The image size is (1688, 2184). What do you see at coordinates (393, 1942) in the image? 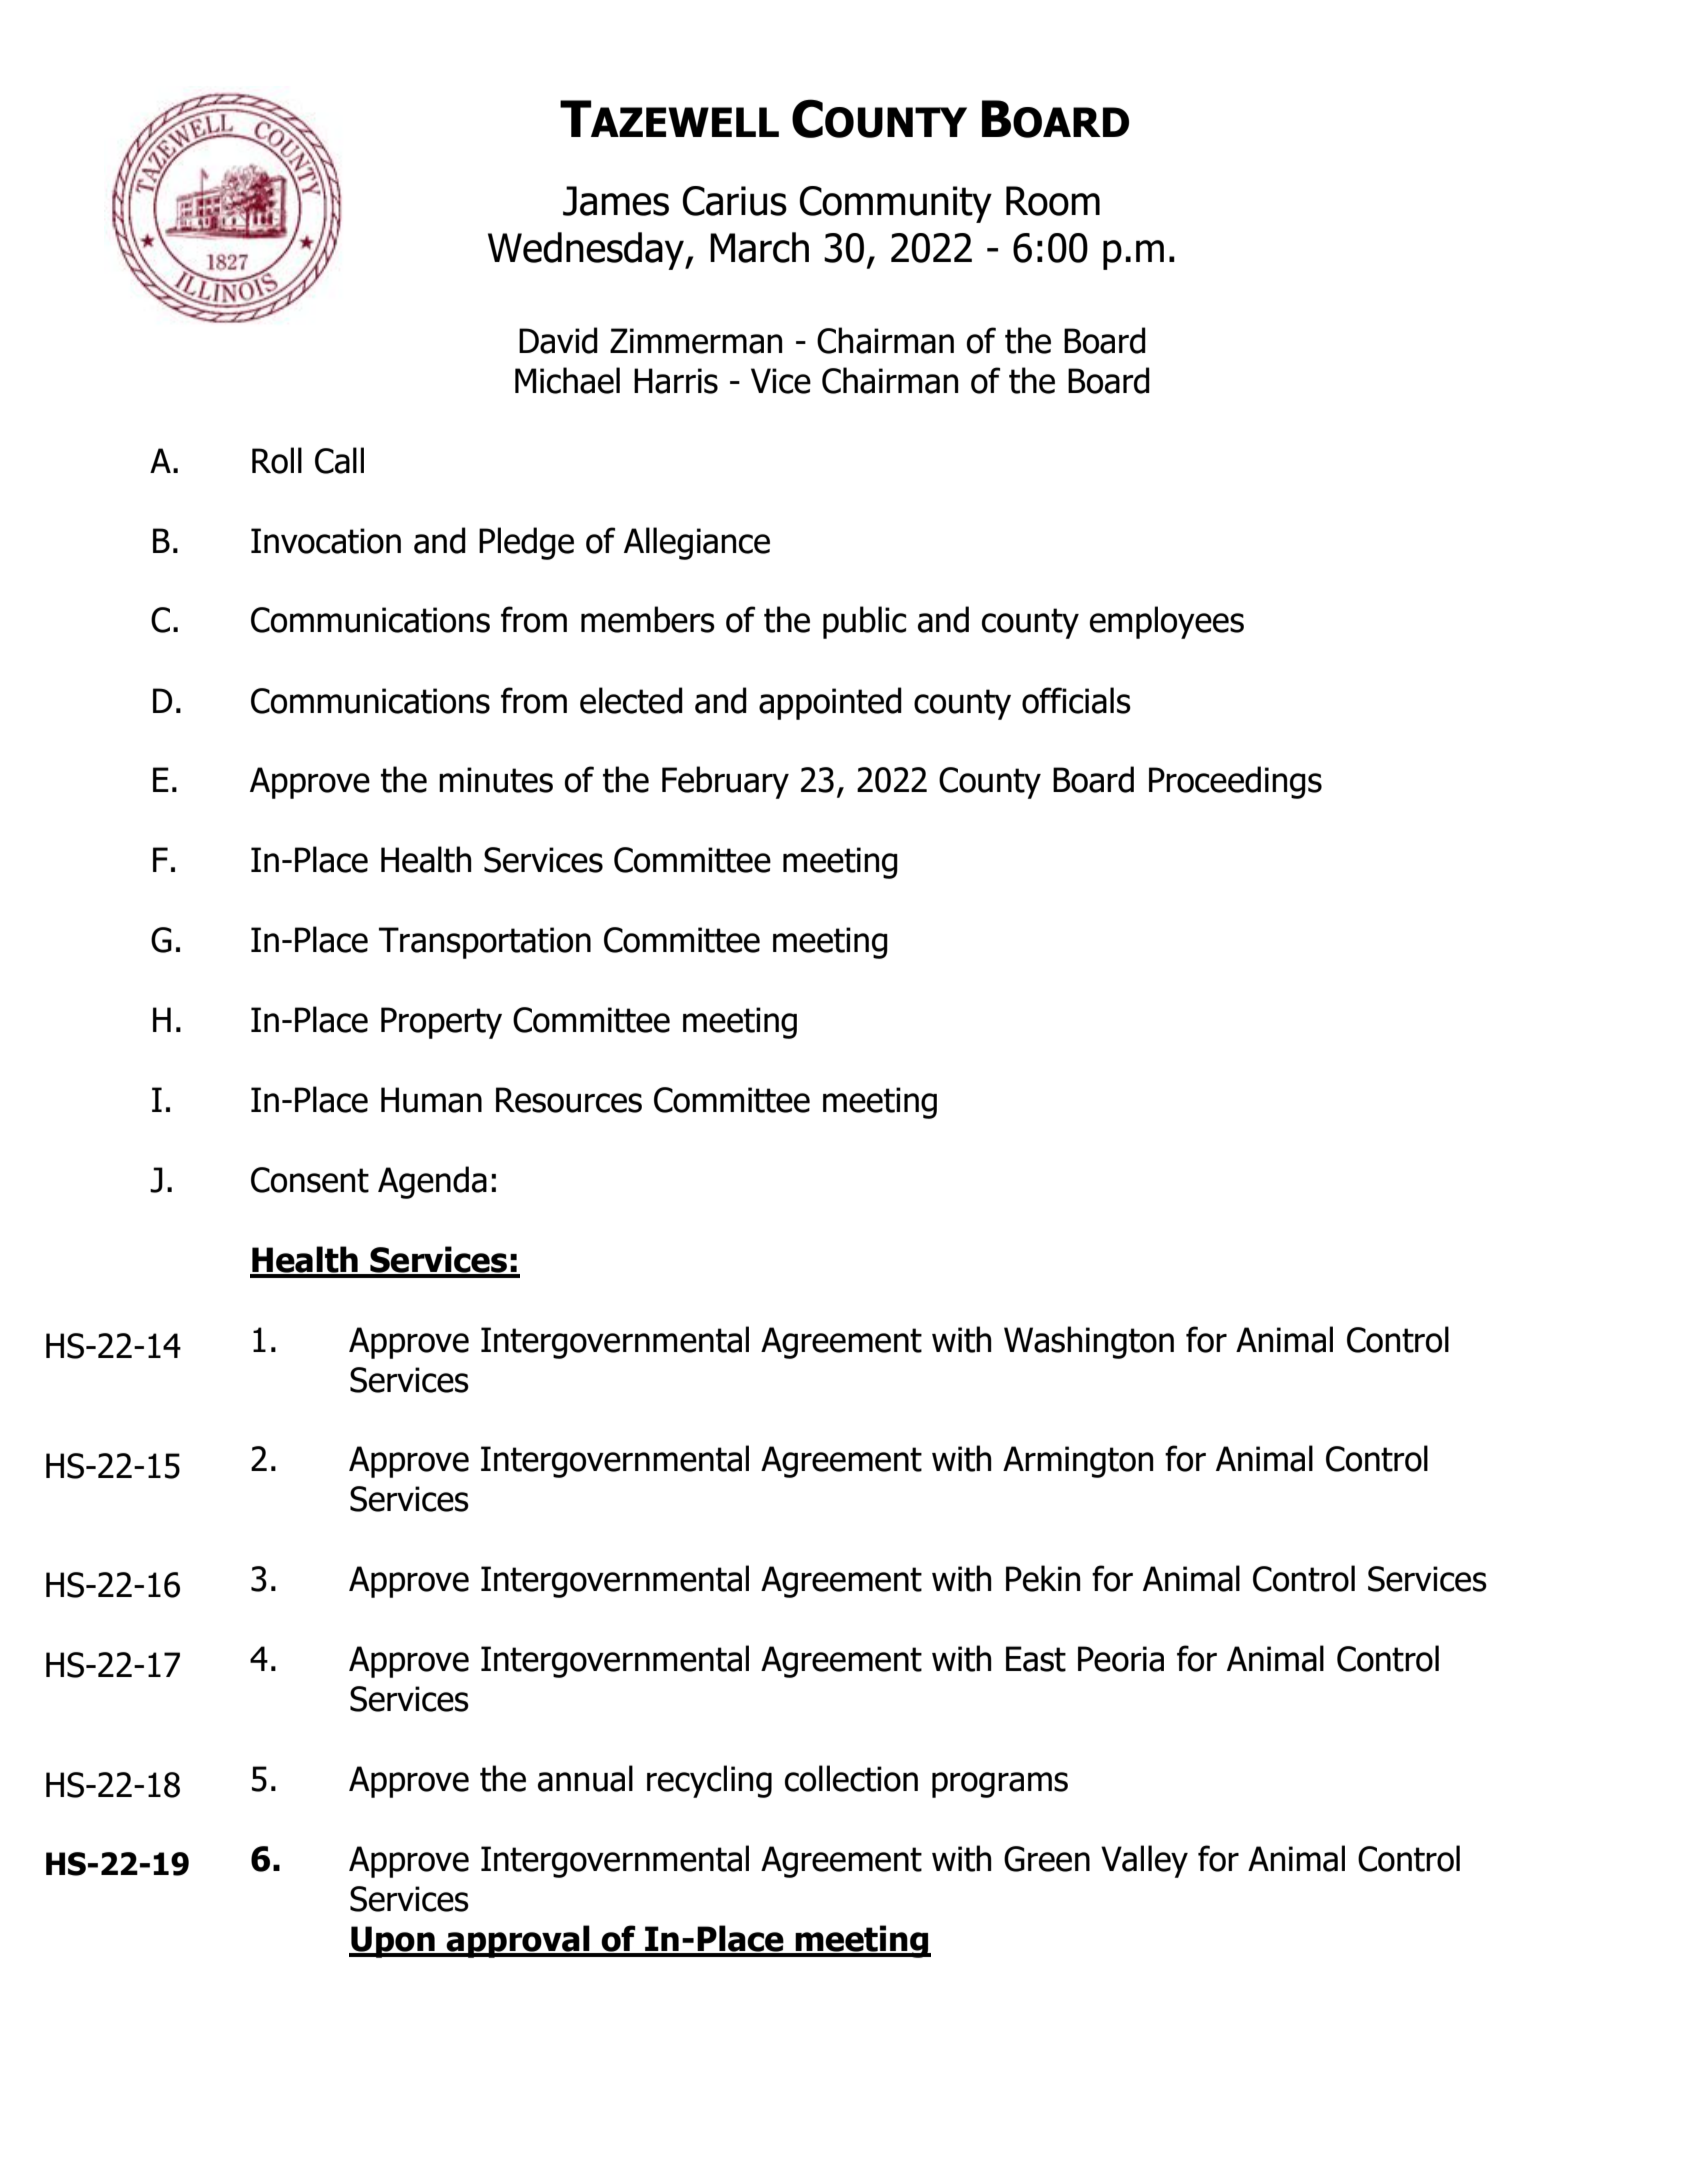
I see `Upon` at bounding box center [393, 1942].
